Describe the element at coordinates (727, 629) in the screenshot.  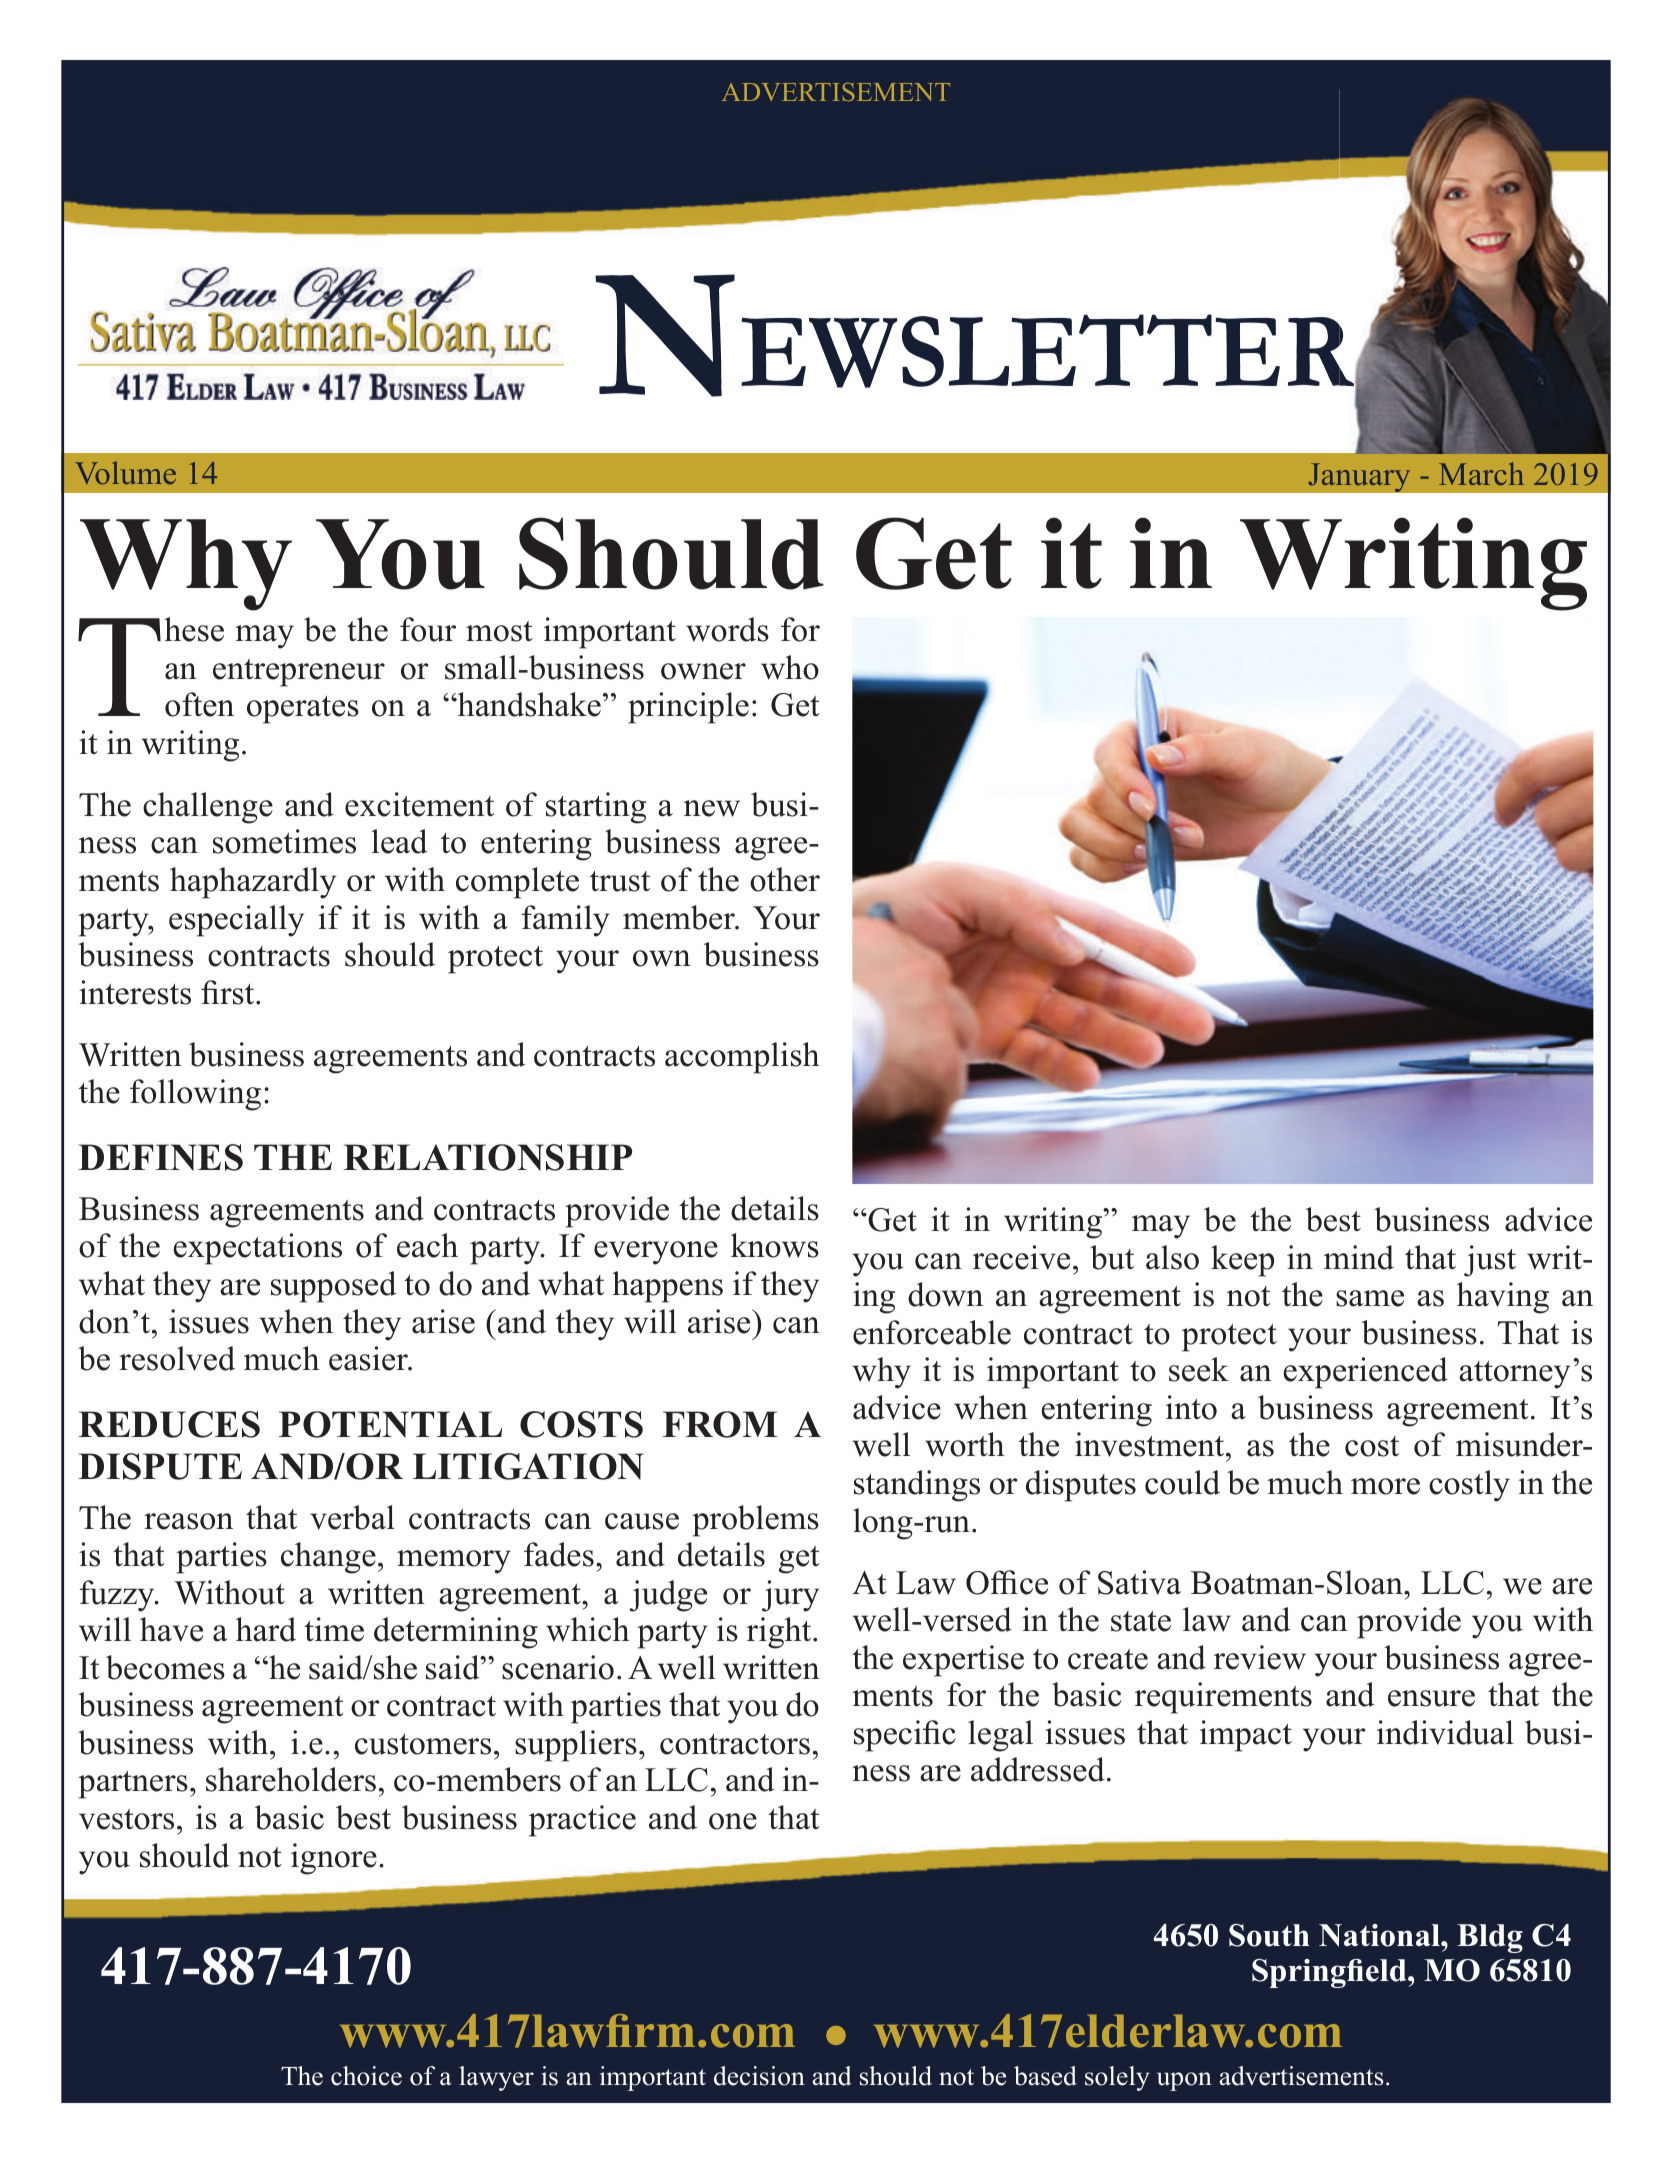
I see `words` at that location.
